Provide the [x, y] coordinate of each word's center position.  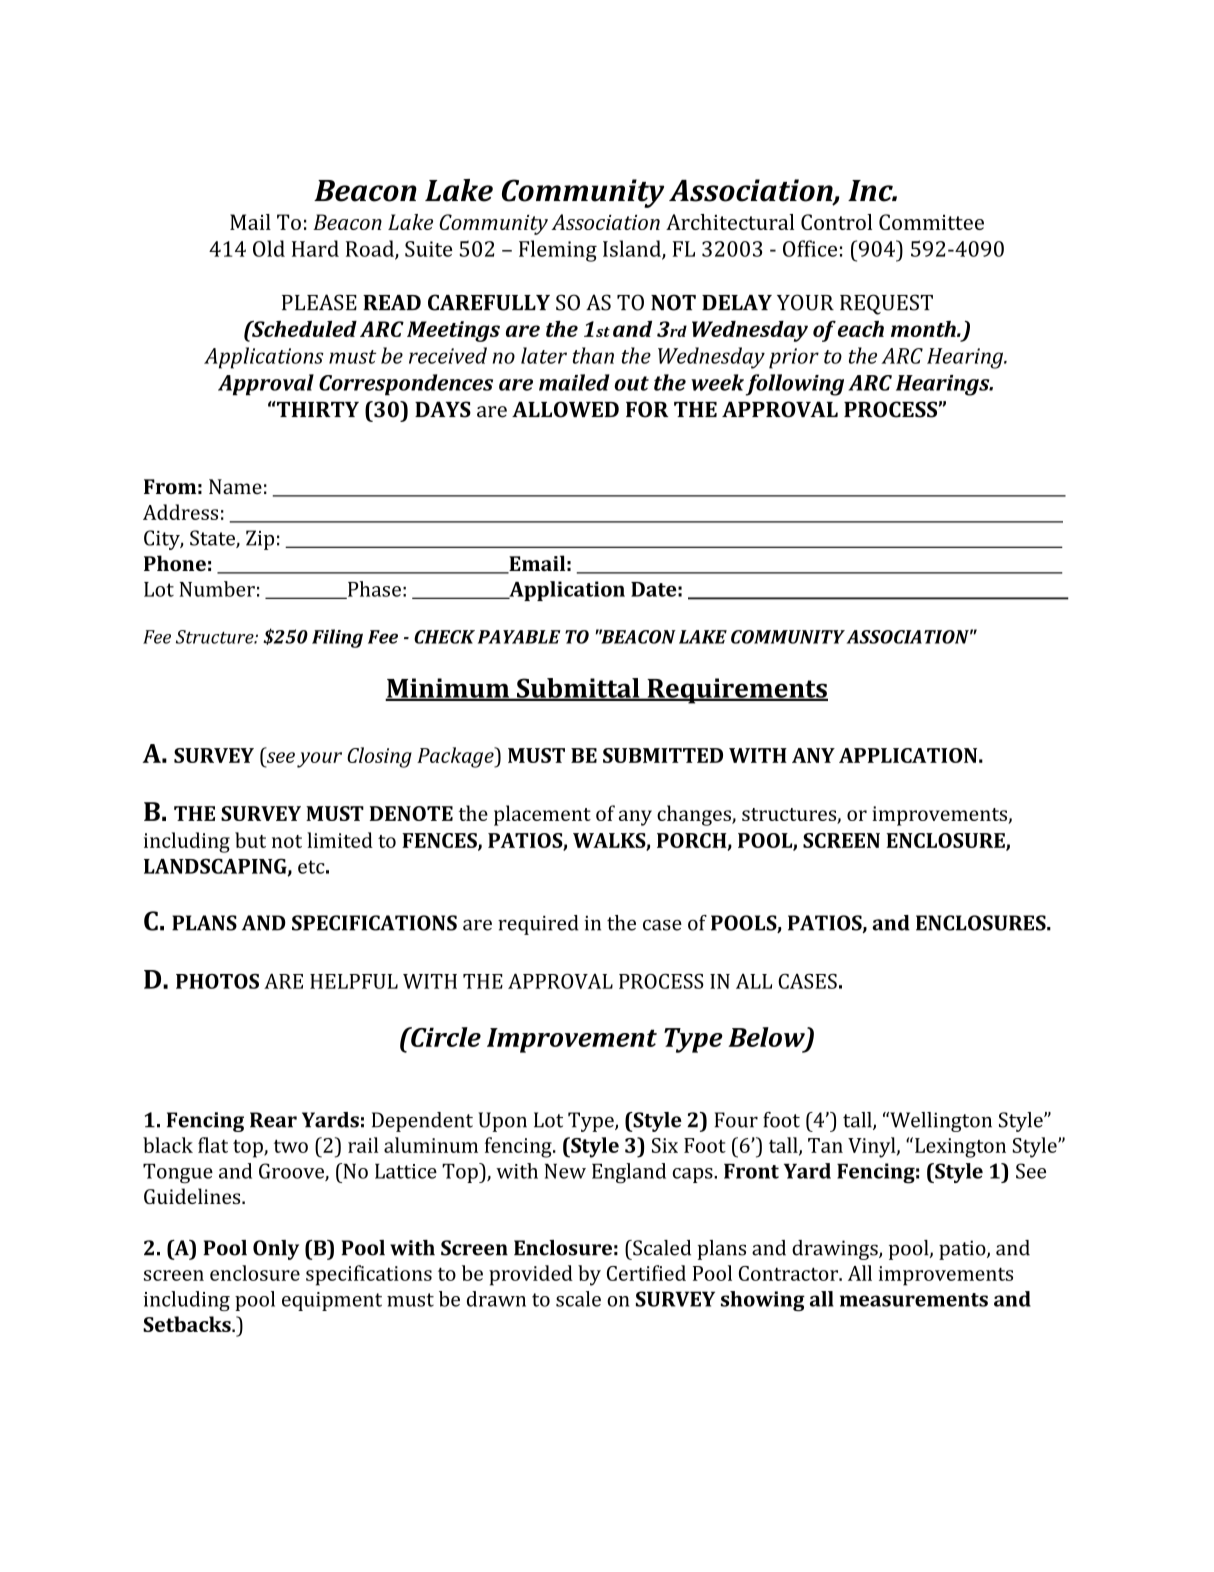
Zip [260, 540]
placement [542, 815]
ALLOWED [565, 409]
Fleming [558, 251]
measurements [914, 1300]
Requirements [736, 691]
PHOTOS [217, 981]
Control [836, 222]
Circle [445, 1037]
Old [269, 248]
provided [531, 1275]
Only [276, 1250]
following [795, 385]
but [250, 840]
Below [767, 1038]
